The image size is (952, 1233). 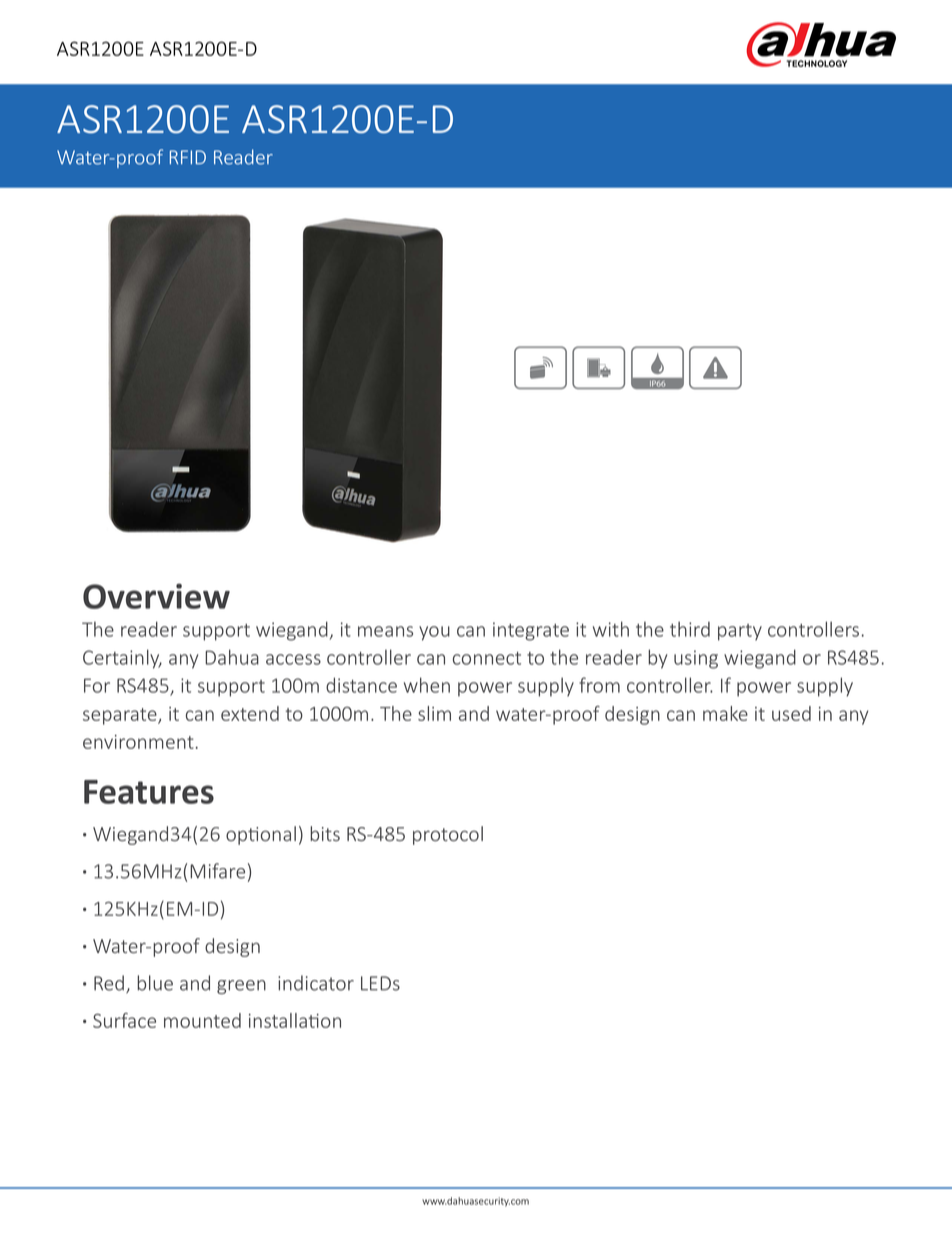 I want to click on blue, so click(x=155, y=983).
